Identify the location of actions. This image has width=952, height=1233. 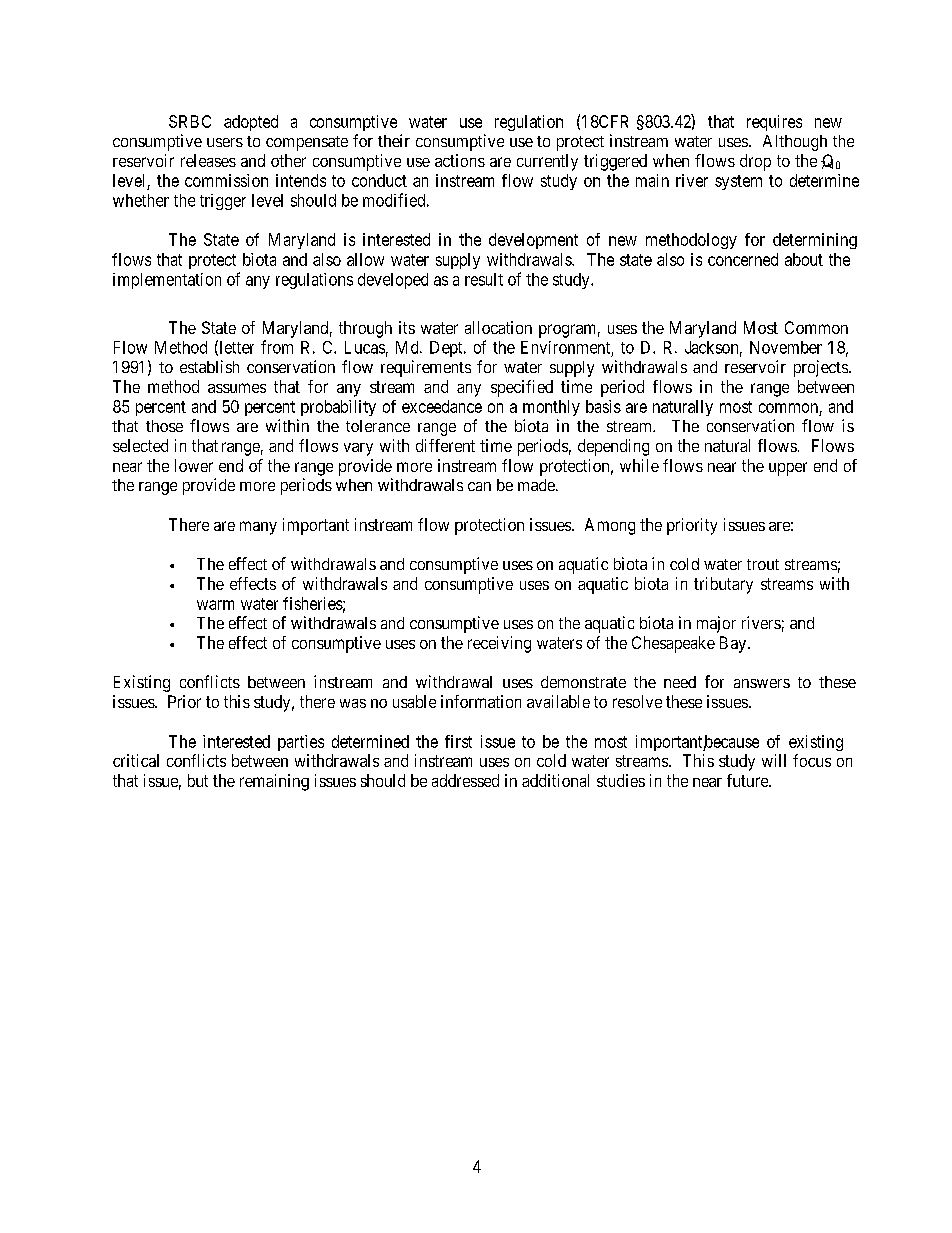
(460, 160).
